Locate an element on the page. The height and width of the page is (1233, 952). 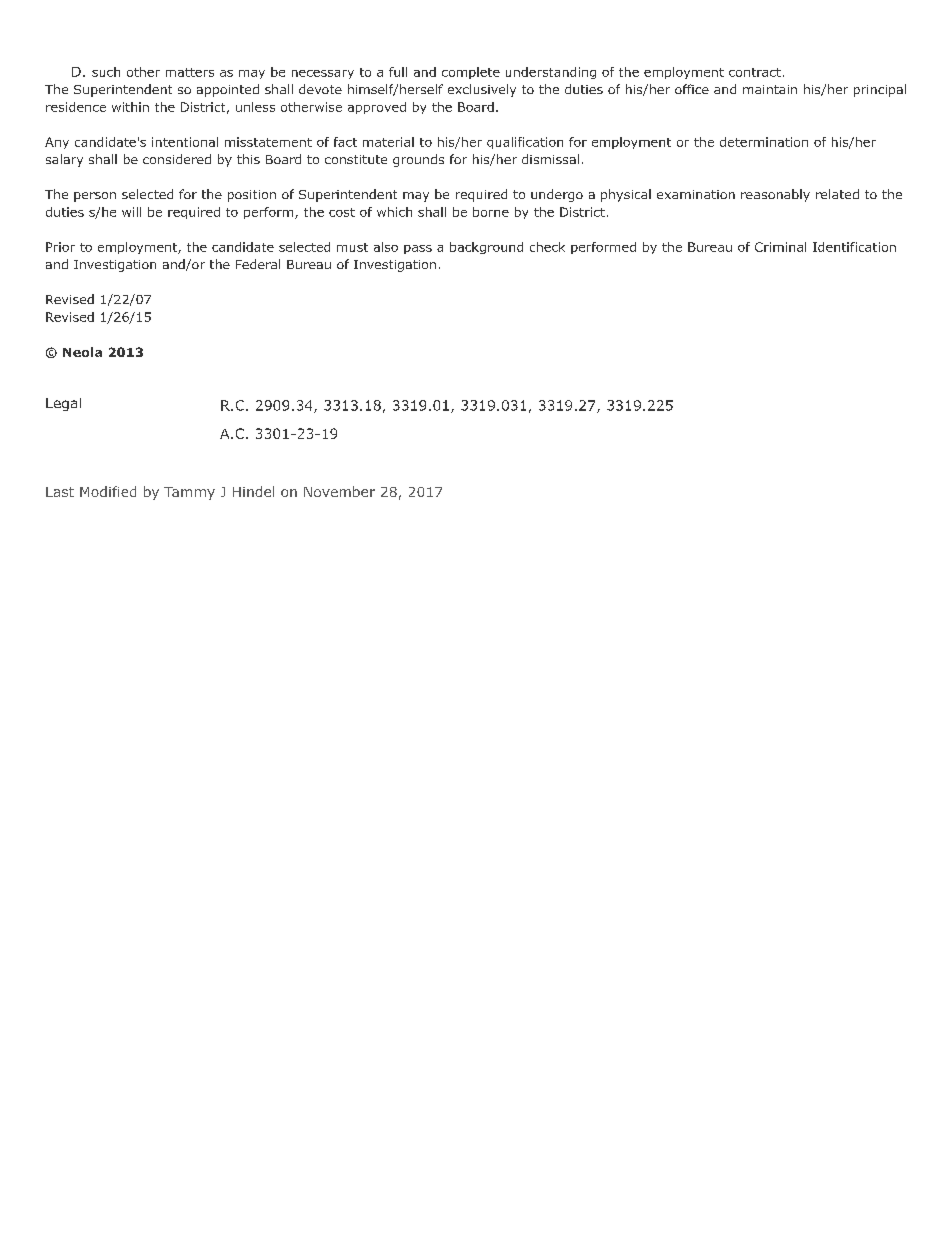
person is located at coordinates (95, 197).
